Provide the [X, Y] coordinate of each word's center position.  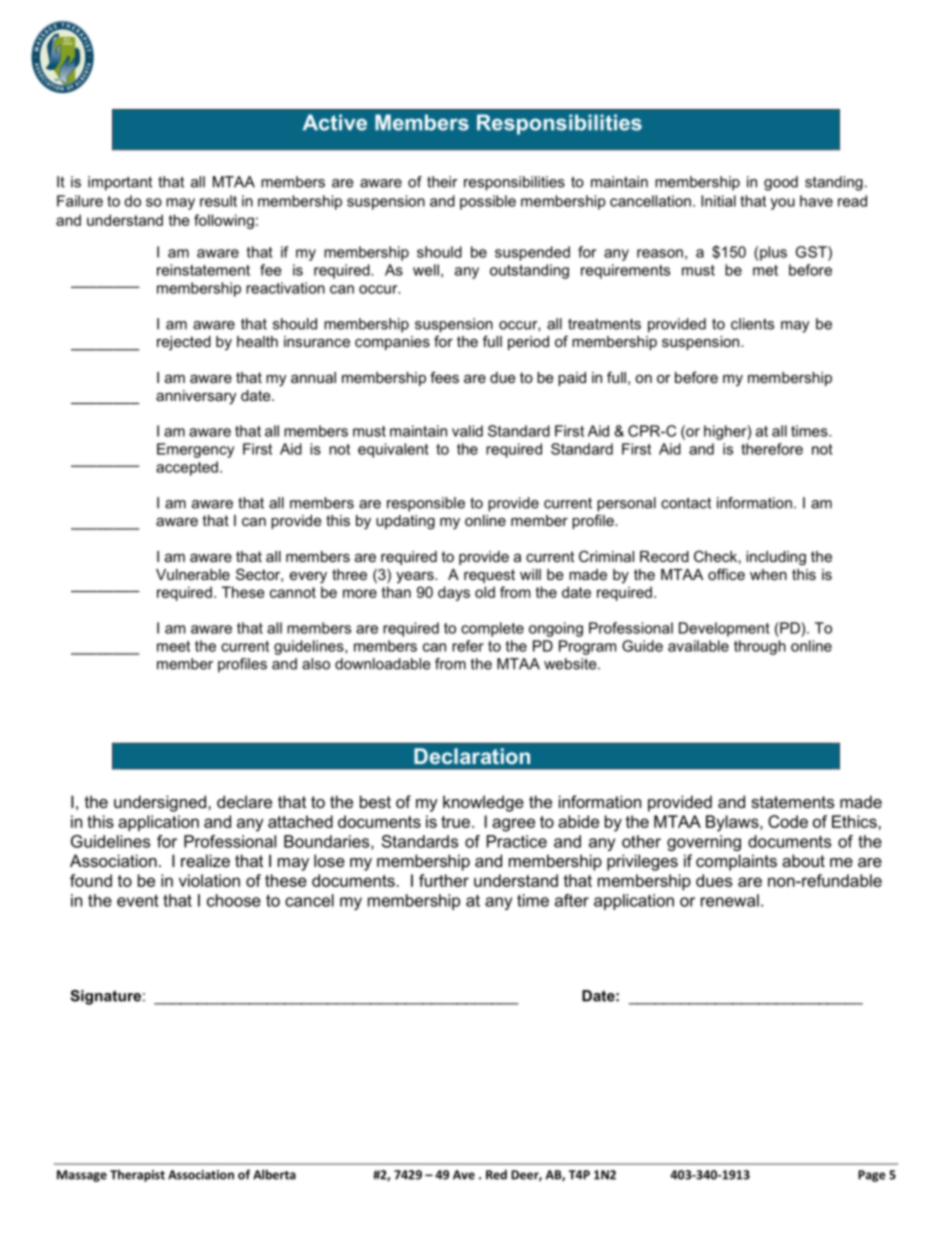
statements [792, 802]
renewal [730, 900]
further [444, 880]
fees [444, 377]
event [138, 900]
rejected [184, 343]
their [442, 182]
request [489, 576]
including [776, 558]
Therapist [137, 1175]
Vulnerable [193, 574]
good [781, 183]
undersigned [160, 803]
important [120, 183]
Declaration [472, 756]
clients [752, 324]
